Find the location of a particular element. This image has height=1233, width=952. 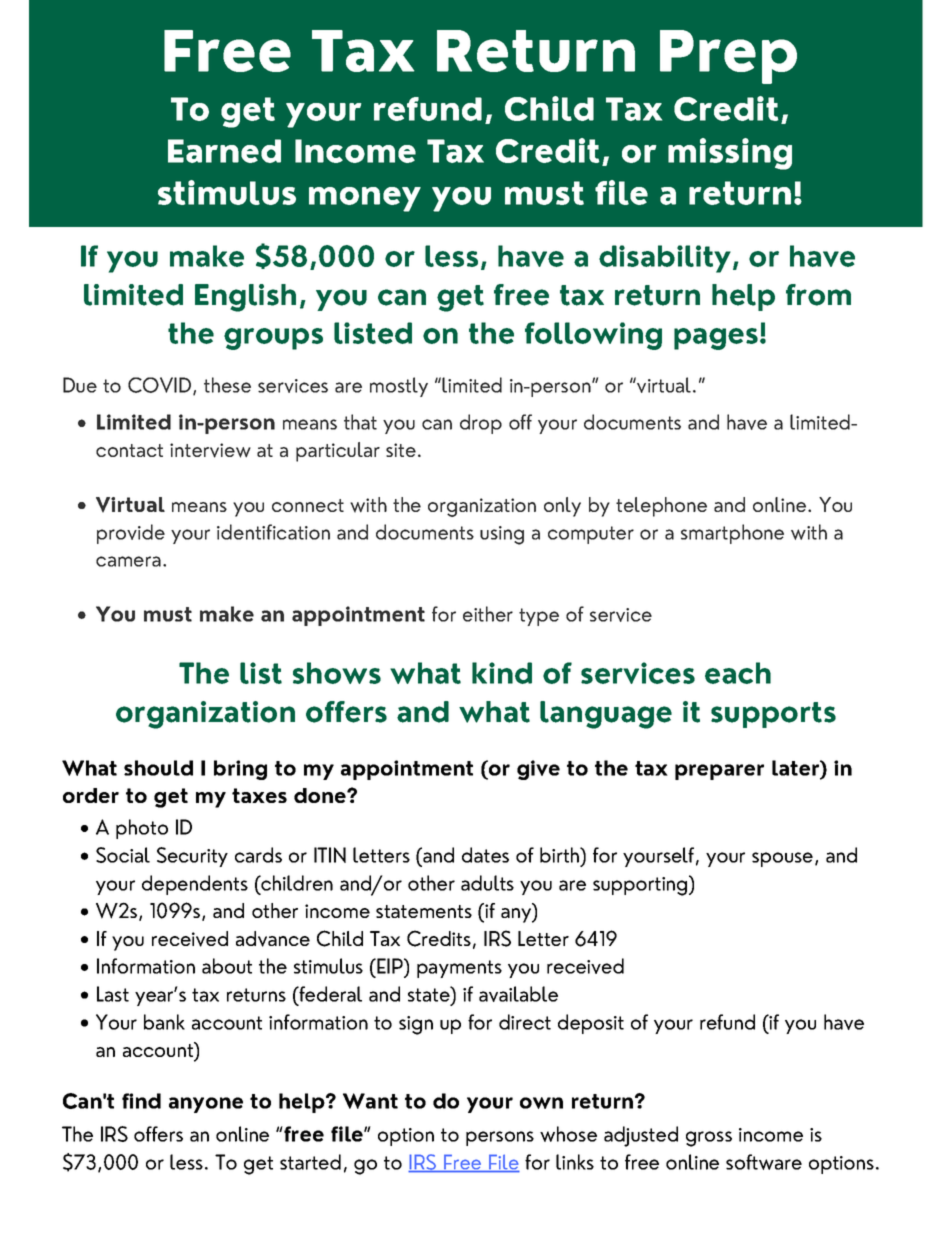

missing is located at coordinates (730, 154).
